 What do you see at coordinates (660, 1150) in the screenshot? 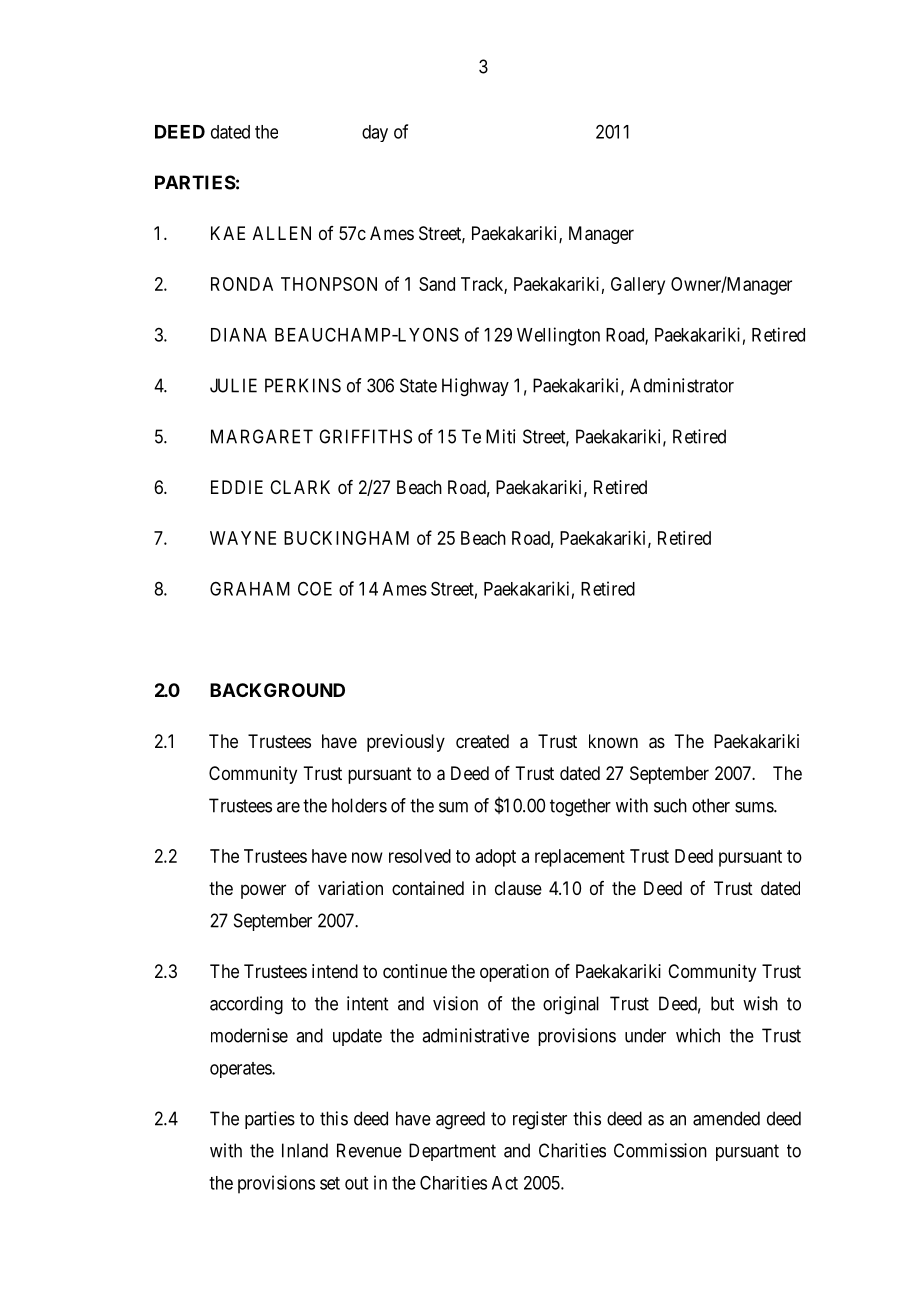
I see `Commission` at bounding box center [660, 1150].
